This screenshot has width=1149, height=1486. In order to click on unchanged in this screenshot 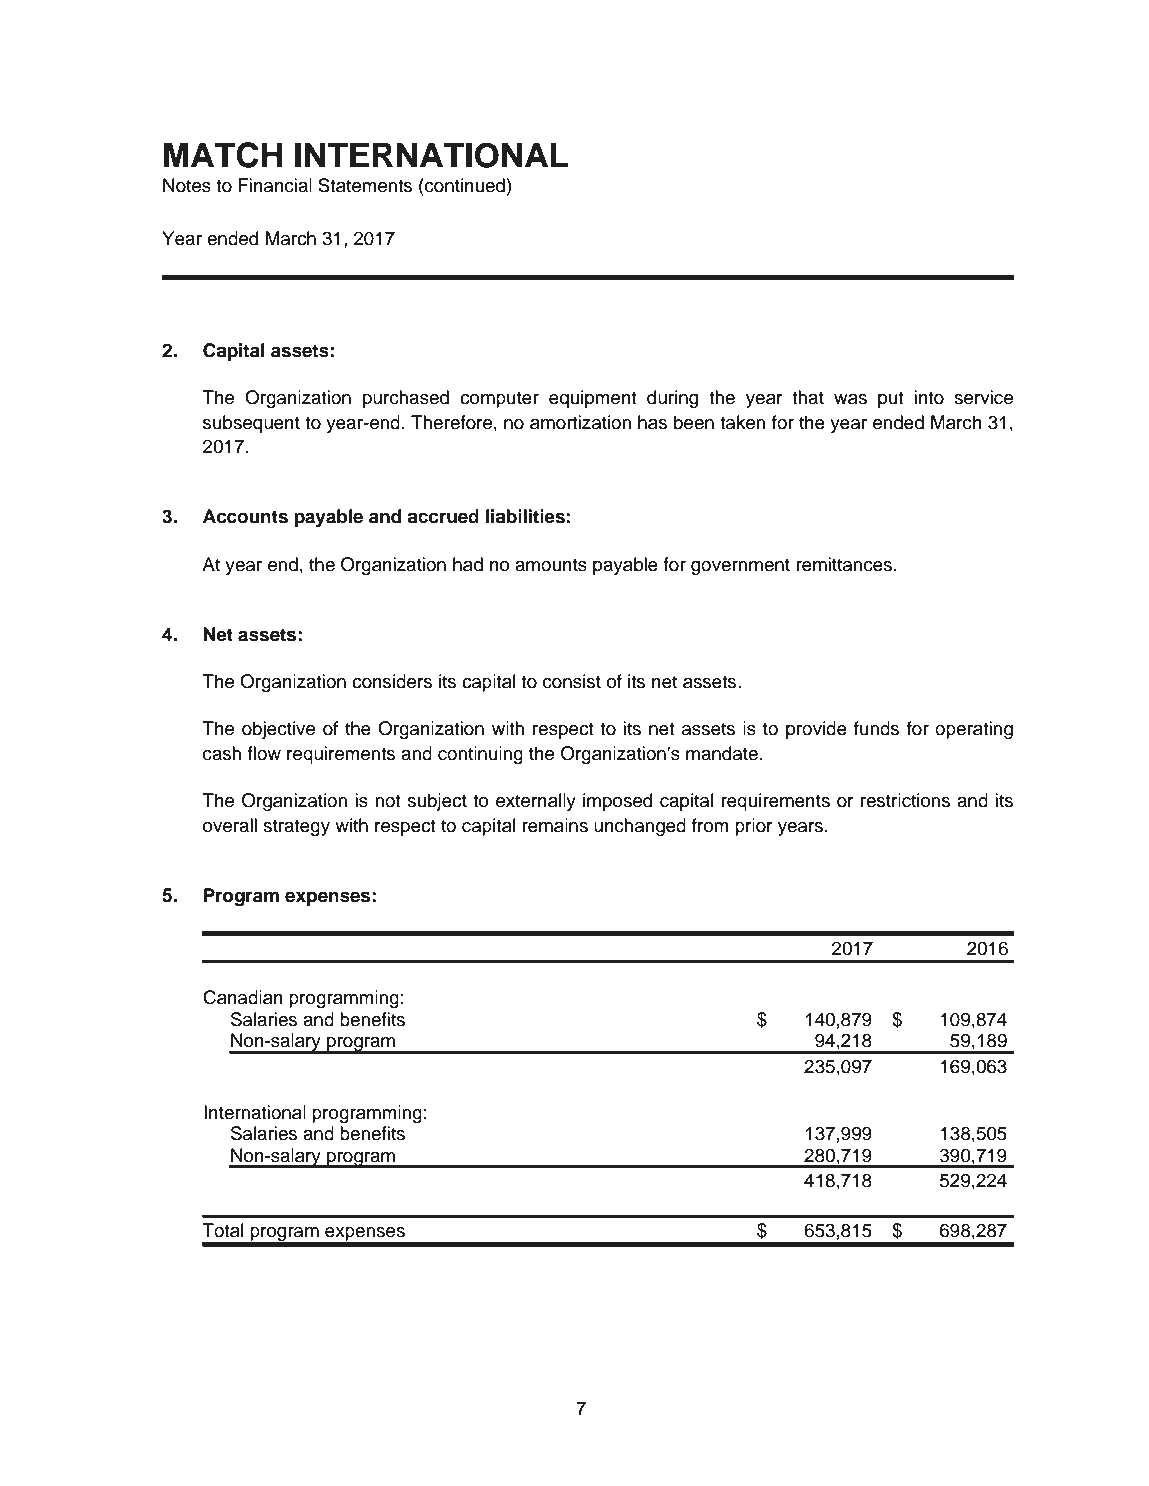, I will do `click(640, 827)`.
